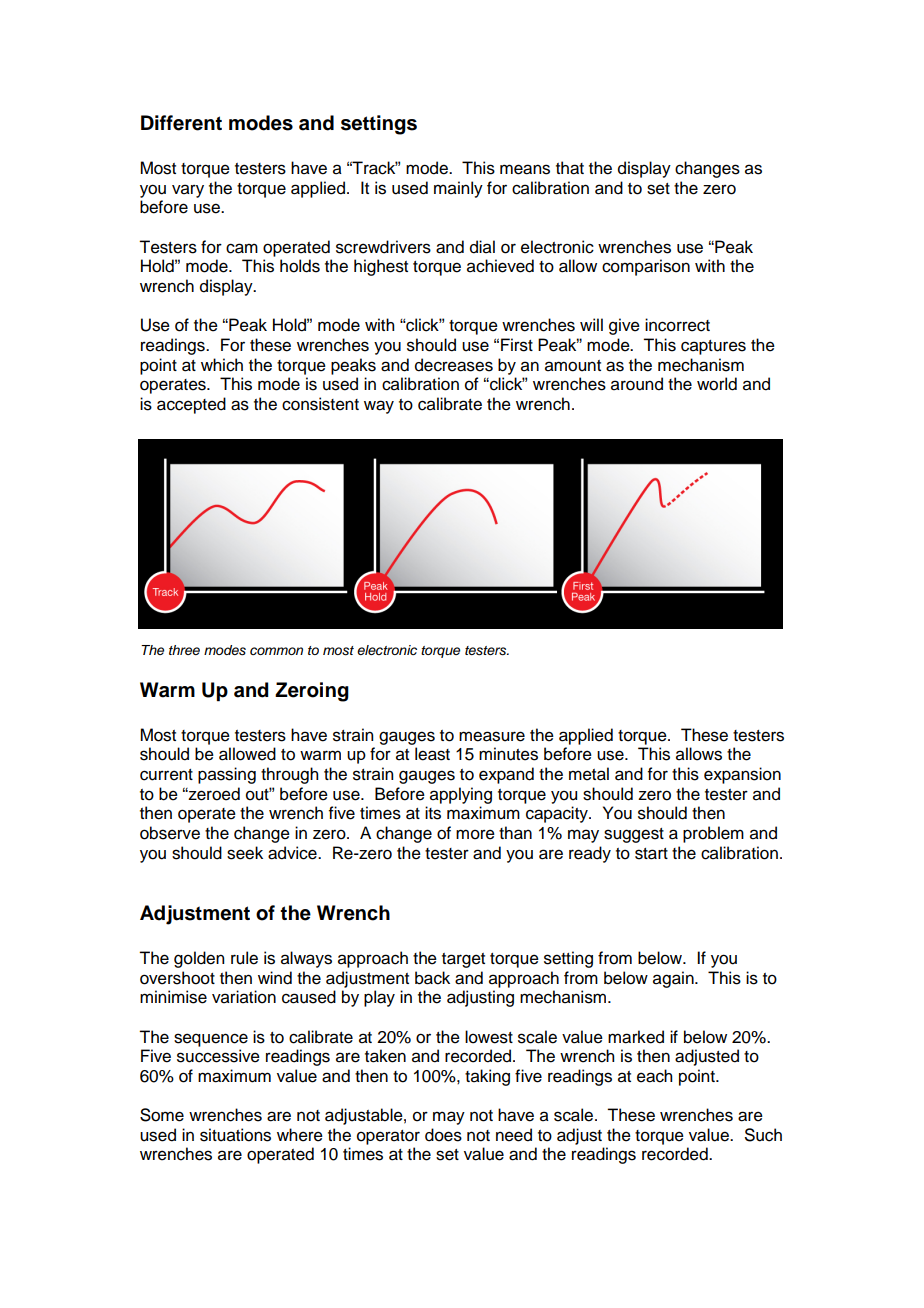  Describe the element at coordinates (181, 123) in the screenshot. I see `Different` at that location.
